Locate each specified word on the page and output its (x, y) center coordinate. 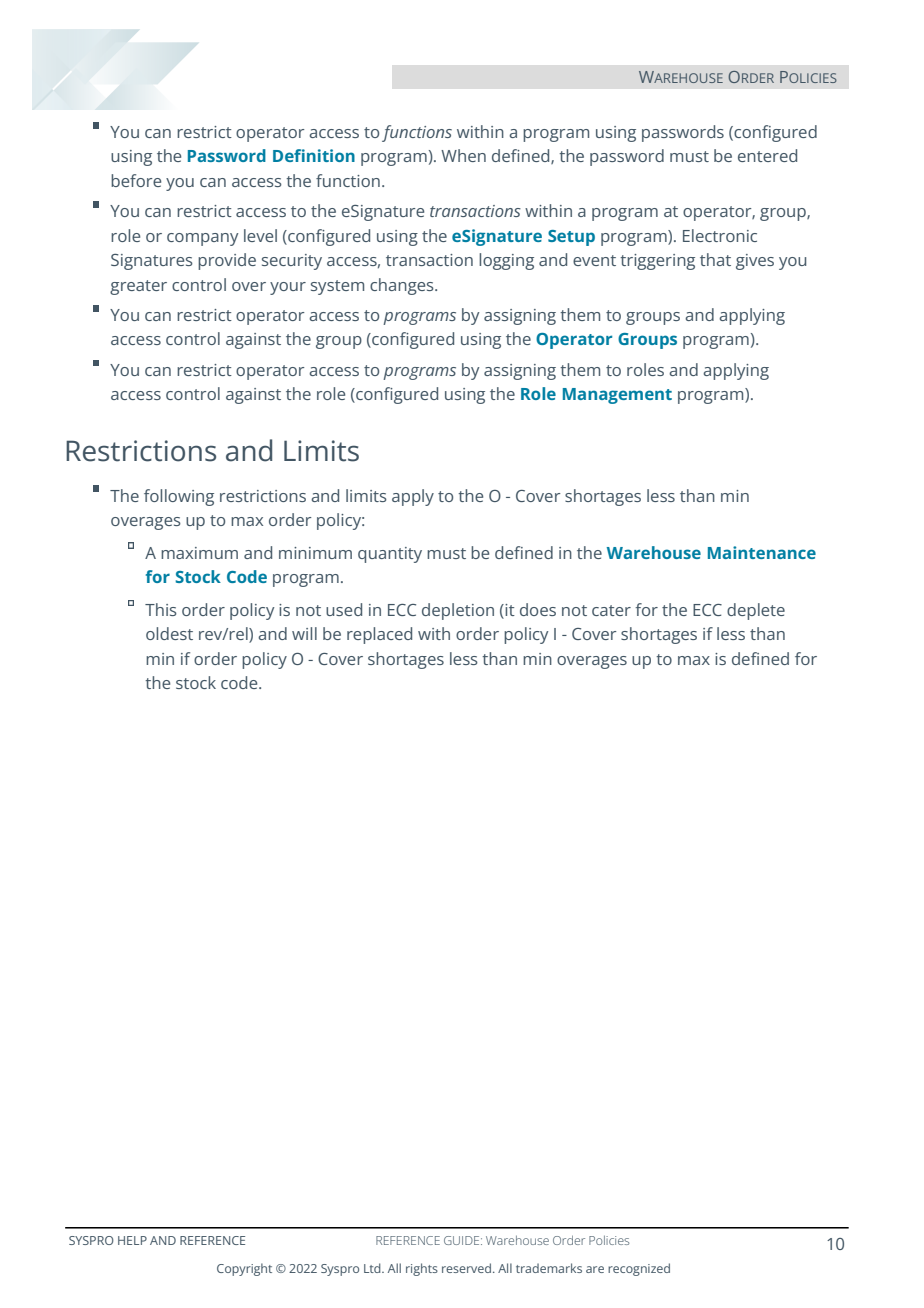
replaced (379, 635)
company (202, 239)
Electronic (720, 235)
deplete (756, 611)
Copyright (244, 1269)
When (463, 155)
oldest (169, 633)
